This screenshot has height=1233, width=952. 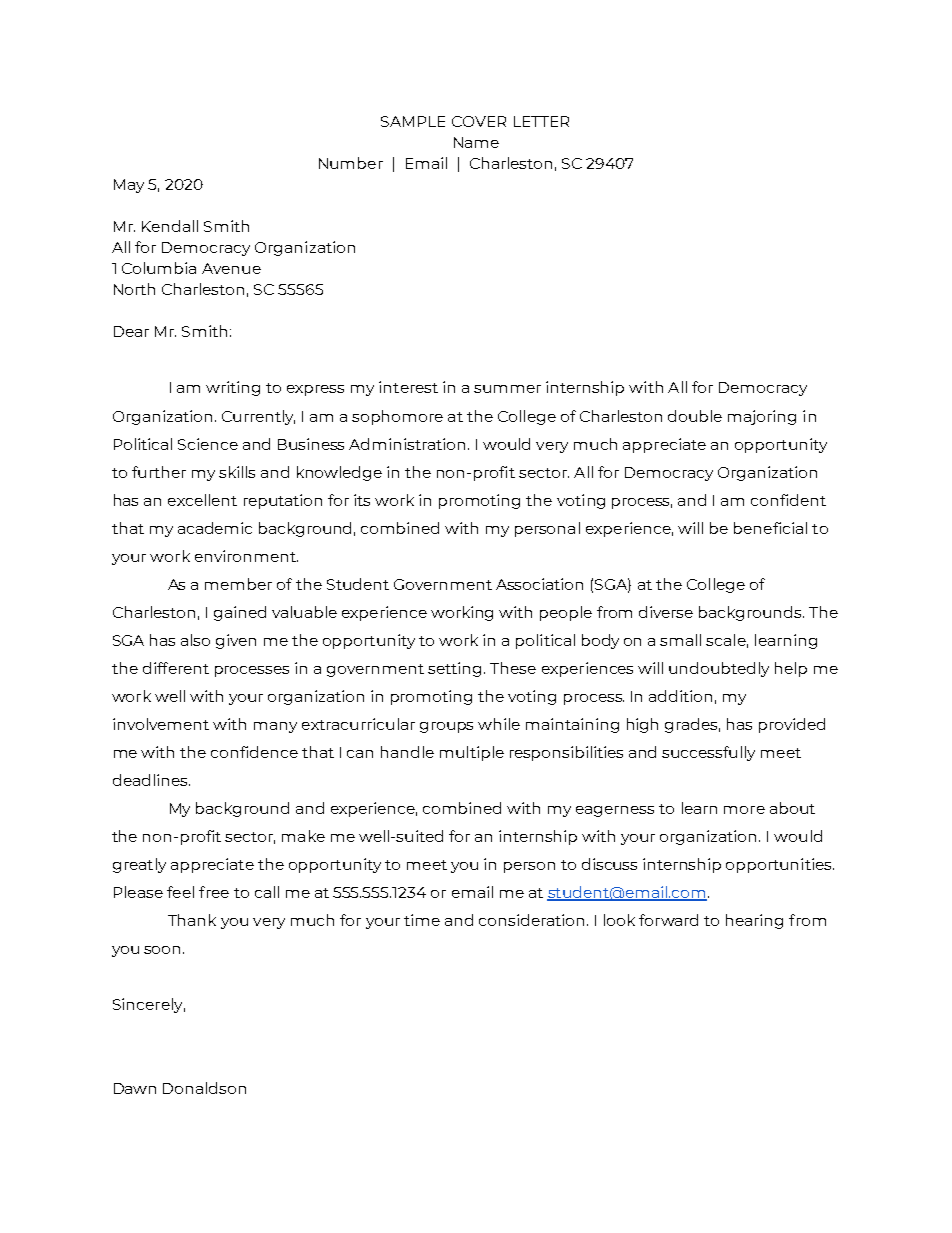 I want to click on time, so click(x=422, y=920).
